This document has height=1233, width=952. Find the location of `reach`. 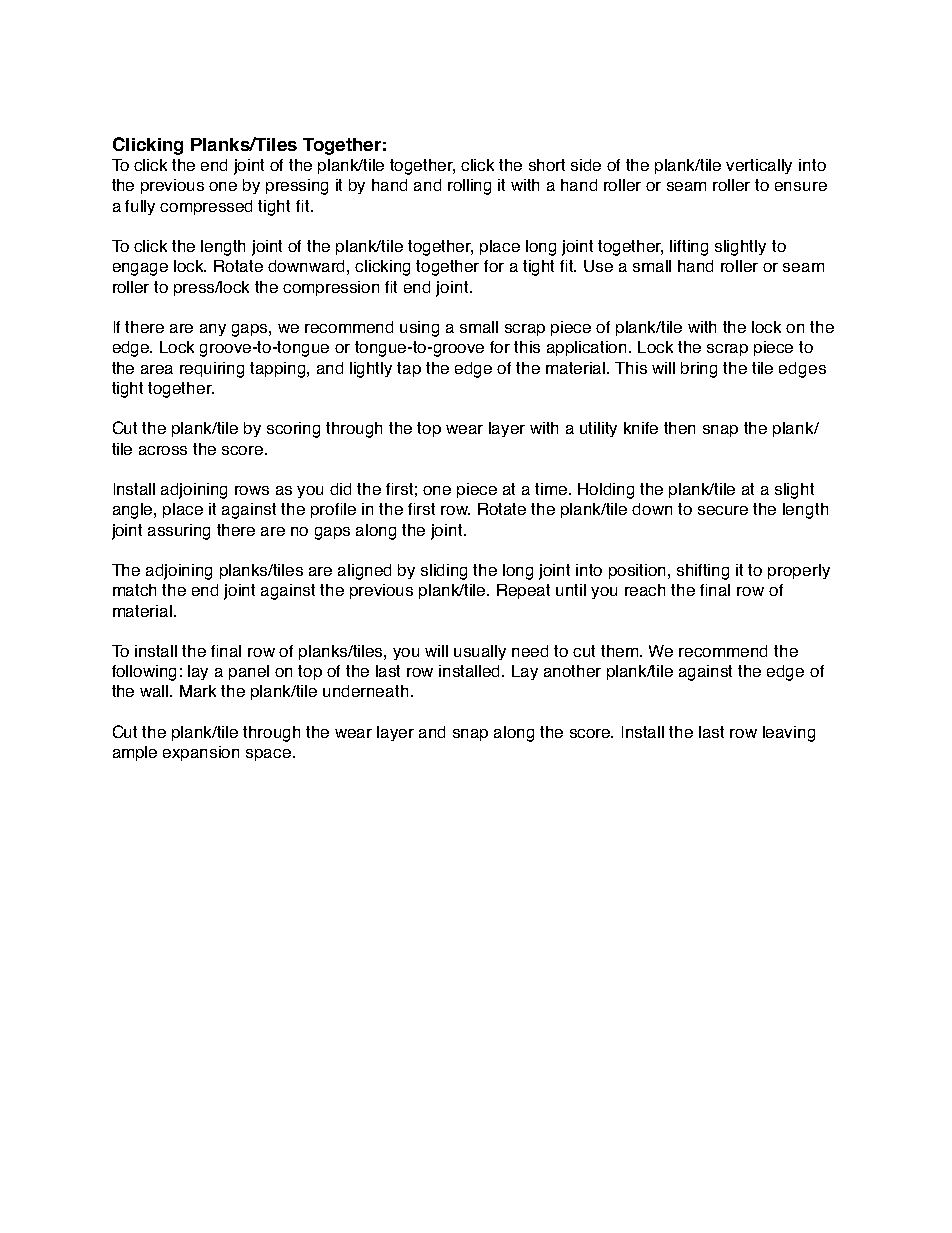

reach is located at coordinates (645, 590).
